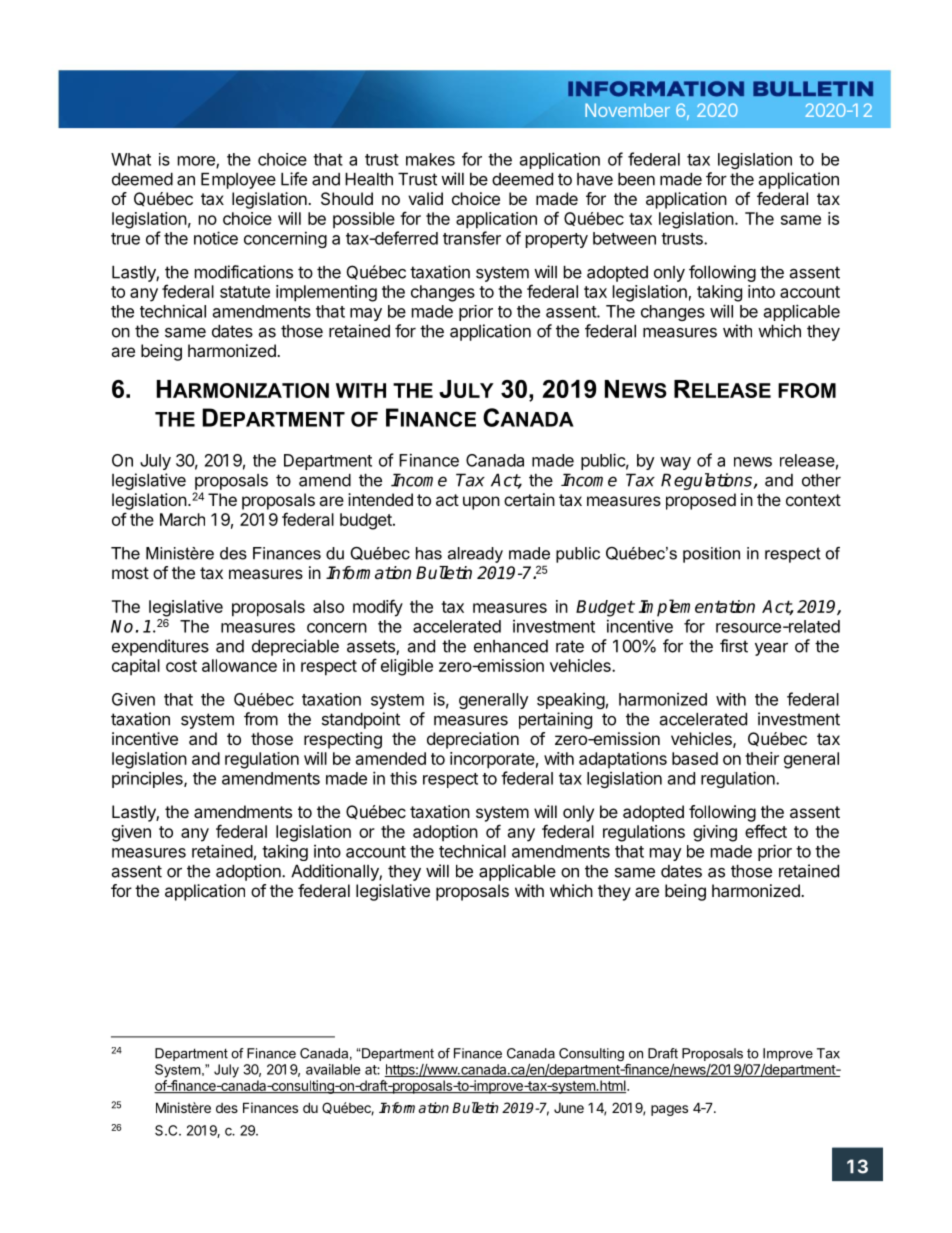  What do you see at coordinates (333, 1069) in the screenshot?
I see `available` at bounding box center [333, 1069].
